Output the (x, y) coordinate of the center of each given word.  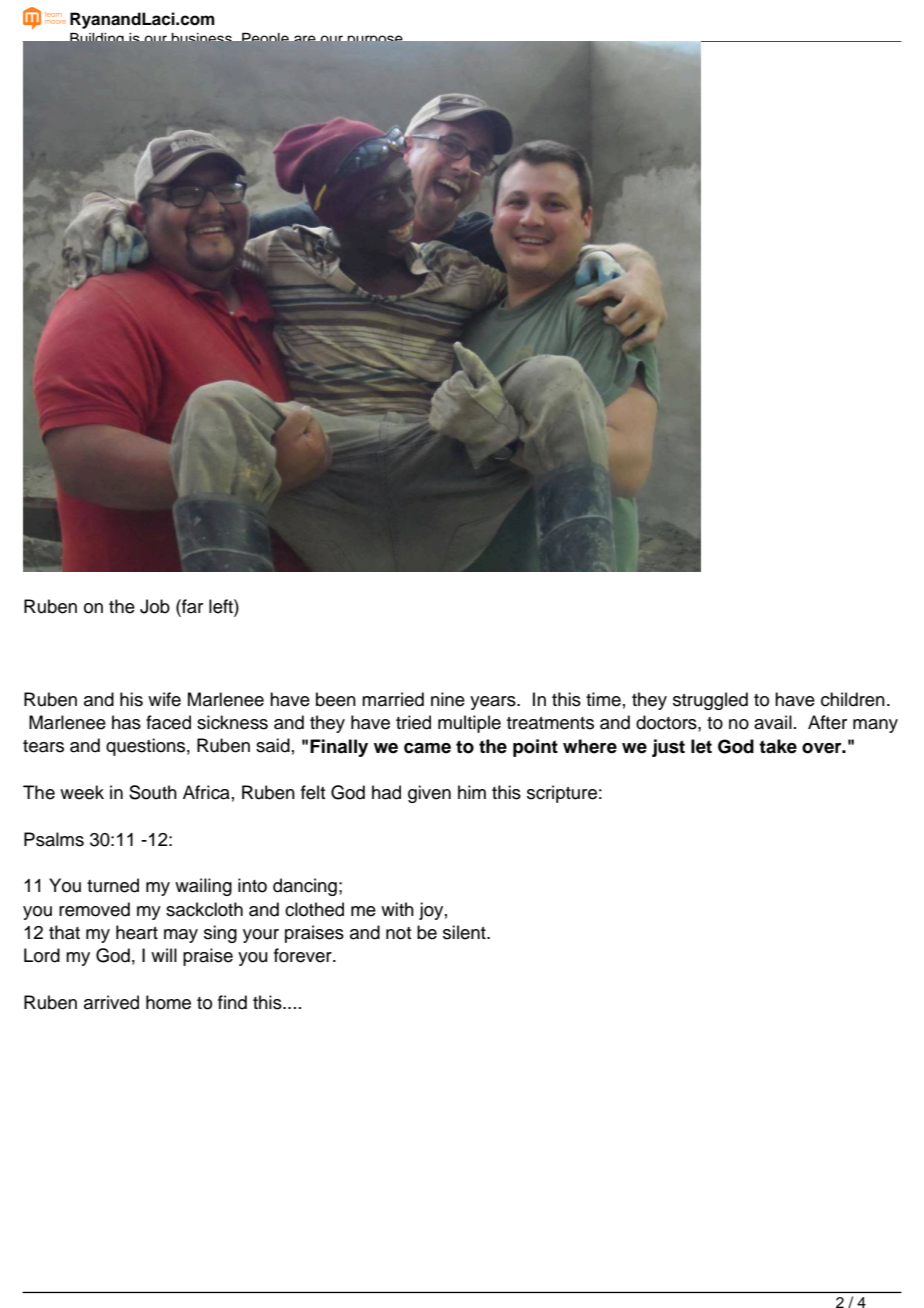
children (853, 699)
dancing (305, 887)
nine (448, 699)
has (126, 722)
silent (465, 932)
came (427, 748)
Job (155, 606)
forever (304, 955)
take (778, 746)
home (168, 1002)
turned (113, 885)
